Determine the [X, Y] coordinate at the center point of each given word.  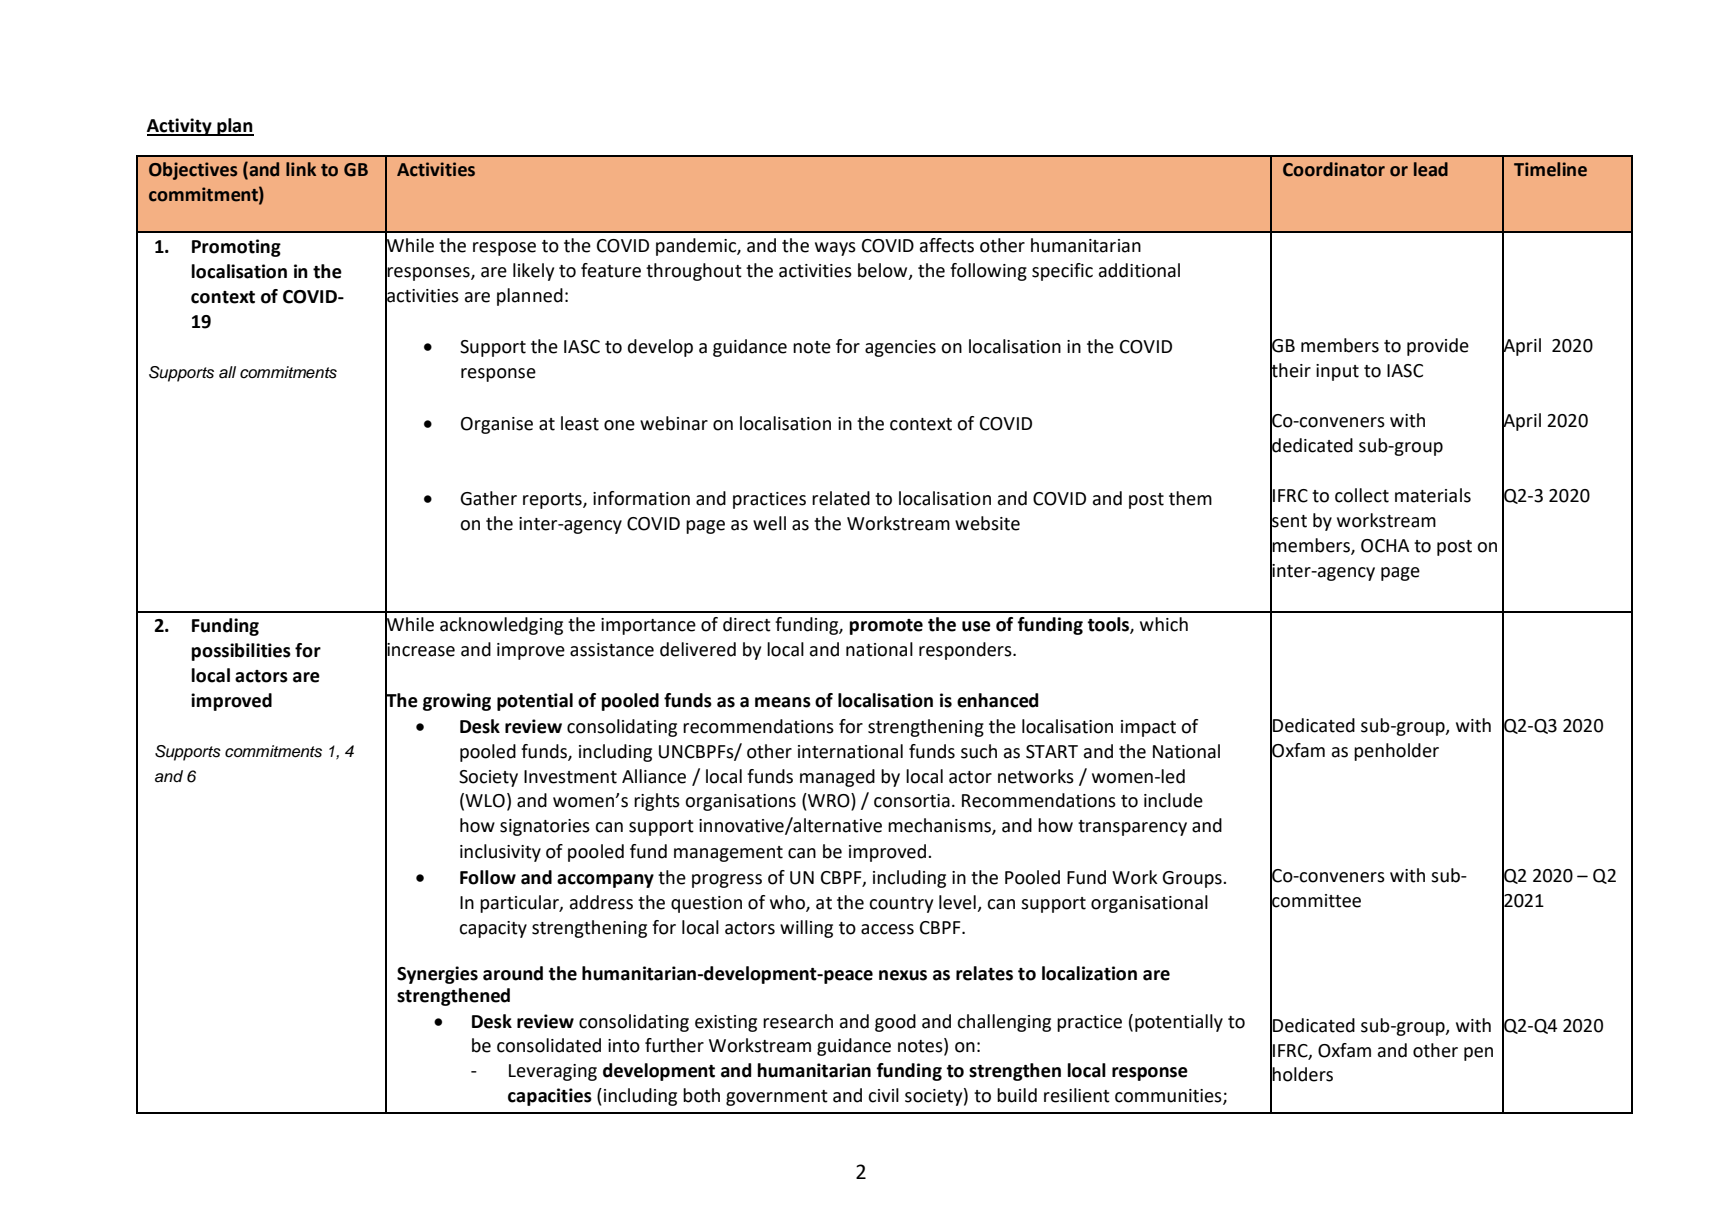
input [1337, 372]
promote [886, 627]
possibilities [241, 652]
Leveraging [553, 1072]
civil [883, 1095]
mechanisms [940, 826]
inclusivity [500, 853]
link [301, 169]
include [1173, 800]
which [1164, 624]
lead [1431, 169]
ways [835, 249]
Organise [497, 425]
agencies [900, 348]
